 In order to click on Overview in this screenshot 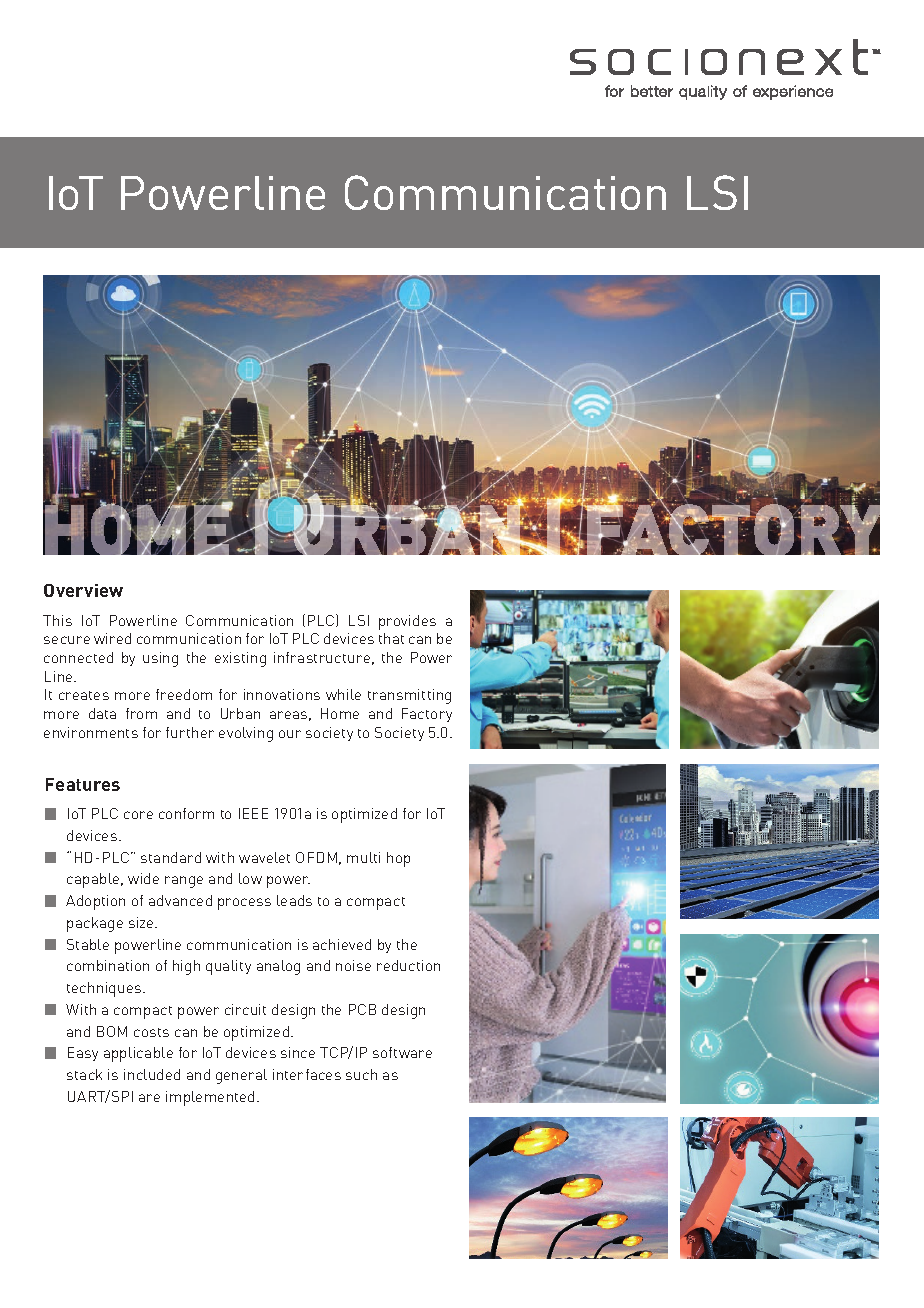, I will do `click(83, 590)`.
